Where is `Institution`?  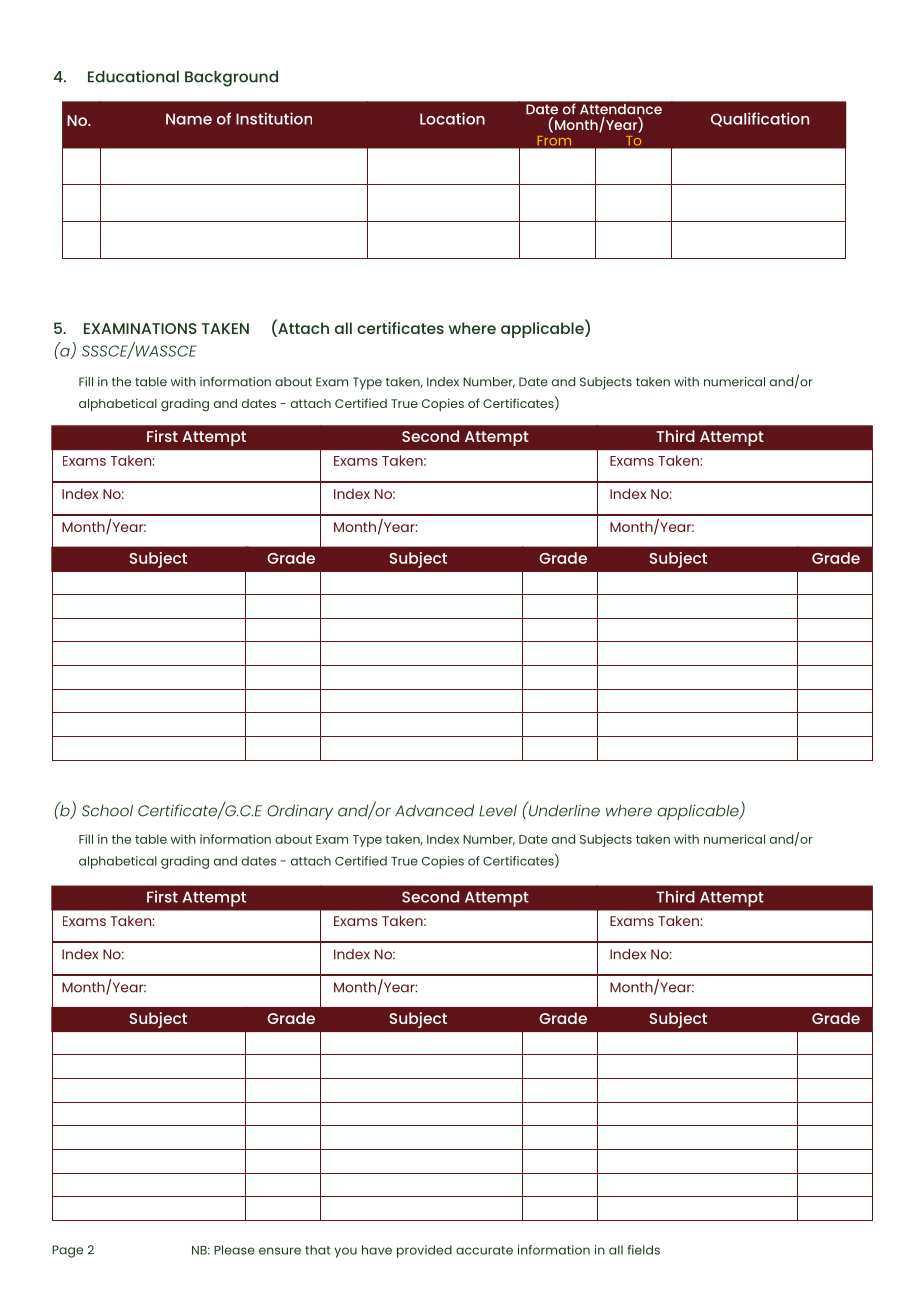
Institution is located at coordinates (274, 118).
